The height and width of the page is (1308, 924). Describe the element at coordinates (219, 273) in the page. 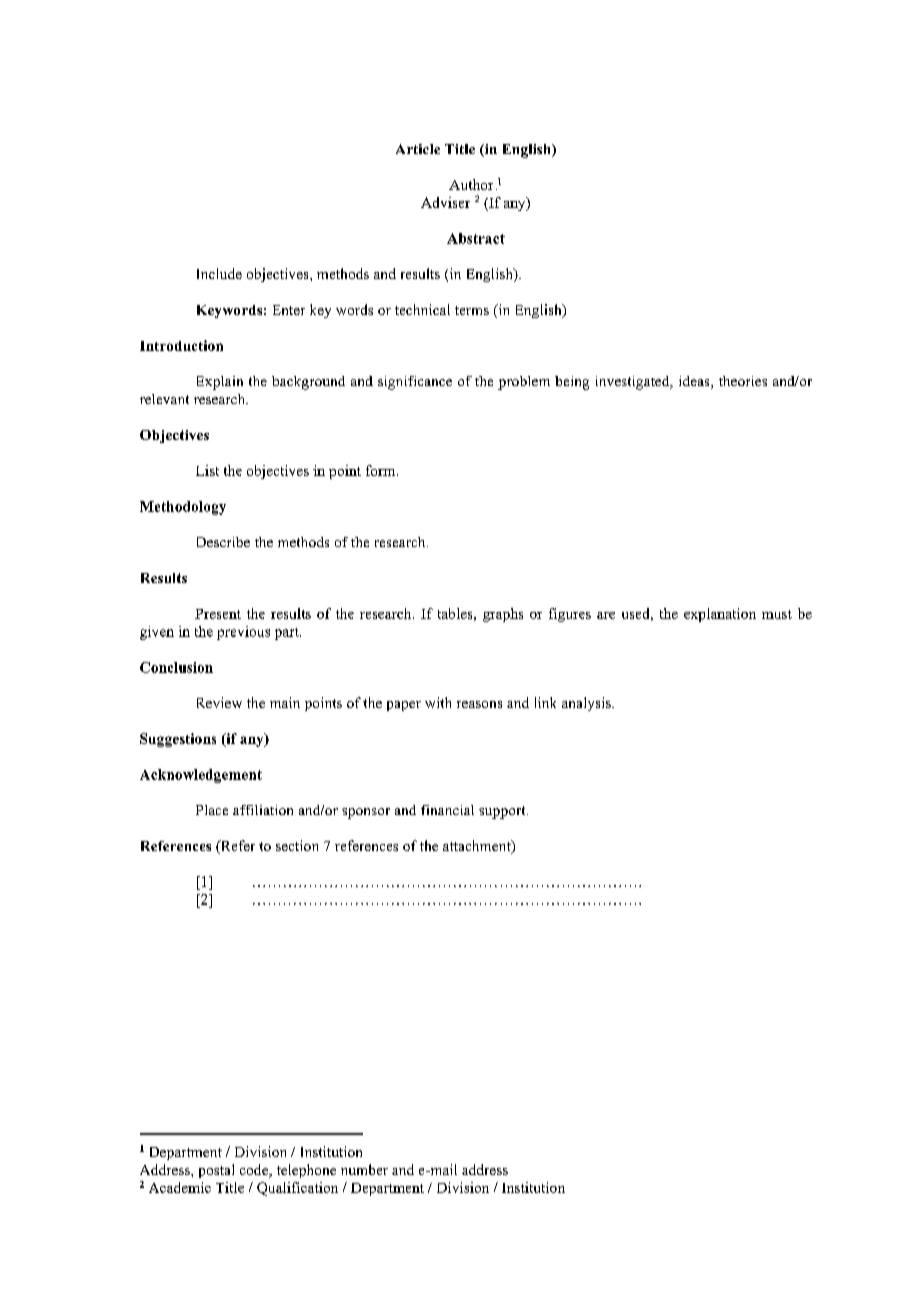

I see `Include` at that location.
